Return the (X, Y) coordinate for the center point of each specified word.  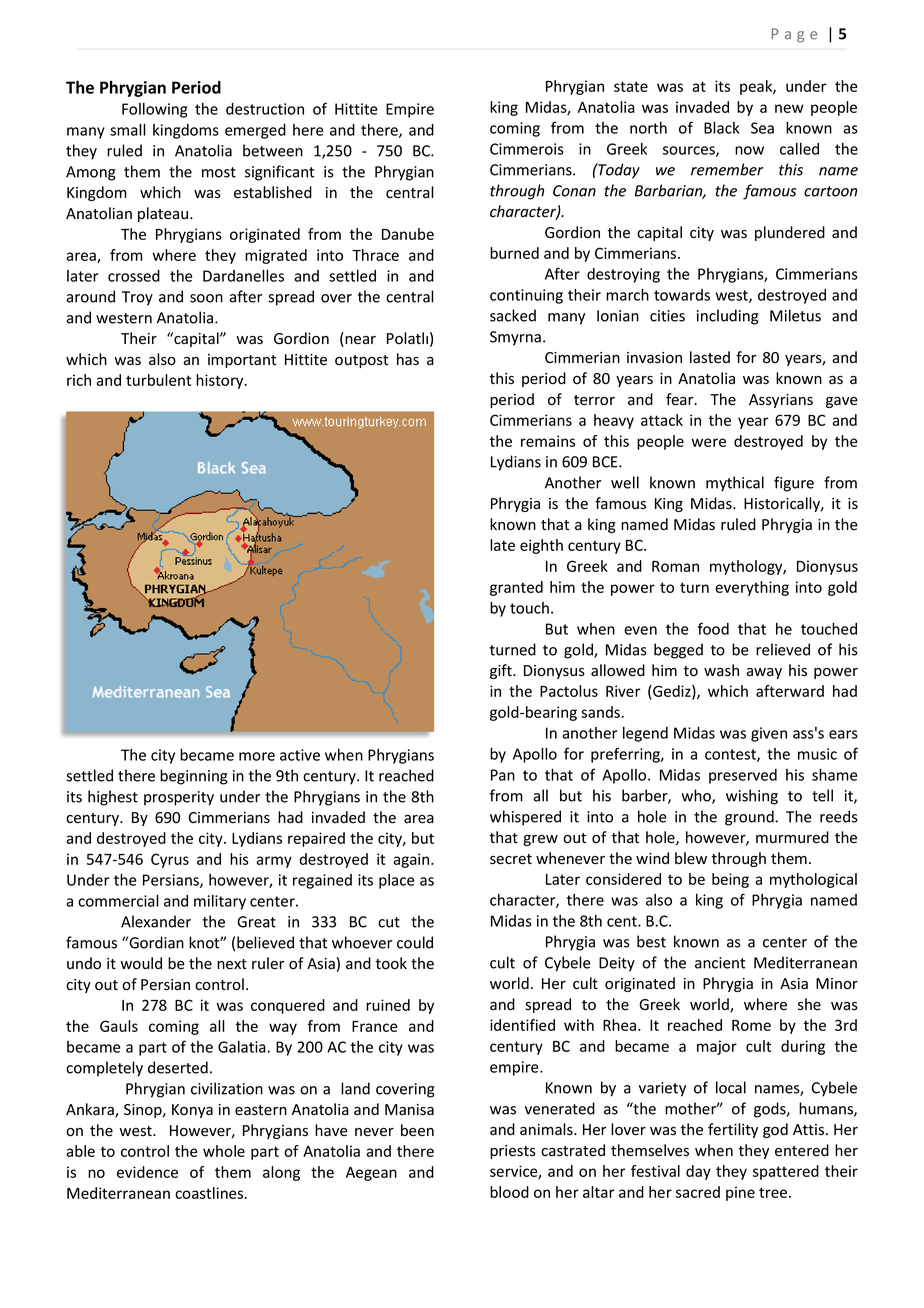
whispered (525, 818)
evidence (147, 1172)
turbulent (158, 380)
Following (155, 110)
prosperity (179, 798)
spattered (786, 1172)
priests (513, 1152)
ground (750, 818)
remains (548, 441)
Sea (762, 128)
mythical (735, 484)
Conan (574, 191)
